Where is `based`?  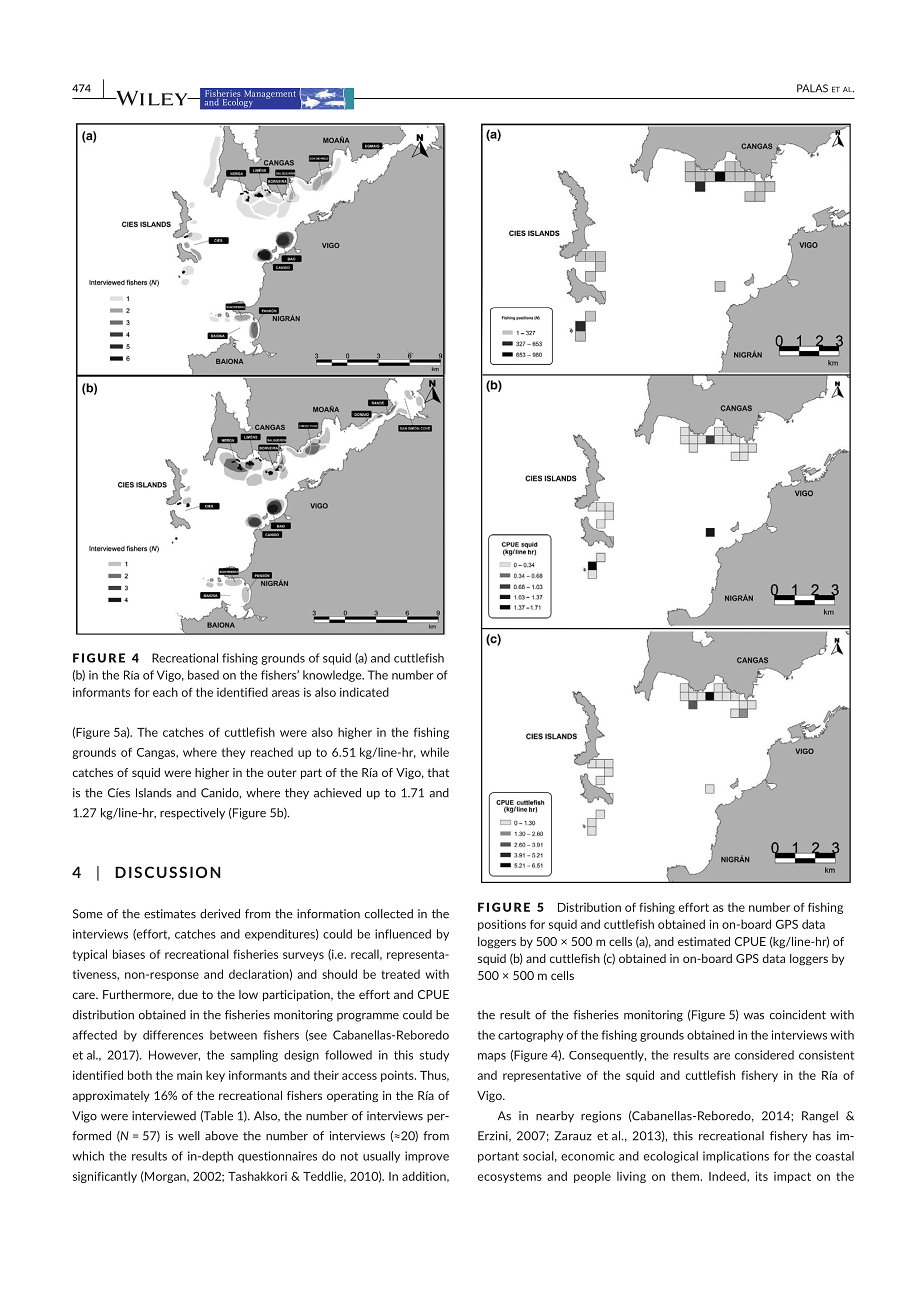
based is located at coordinates (203, 675).
